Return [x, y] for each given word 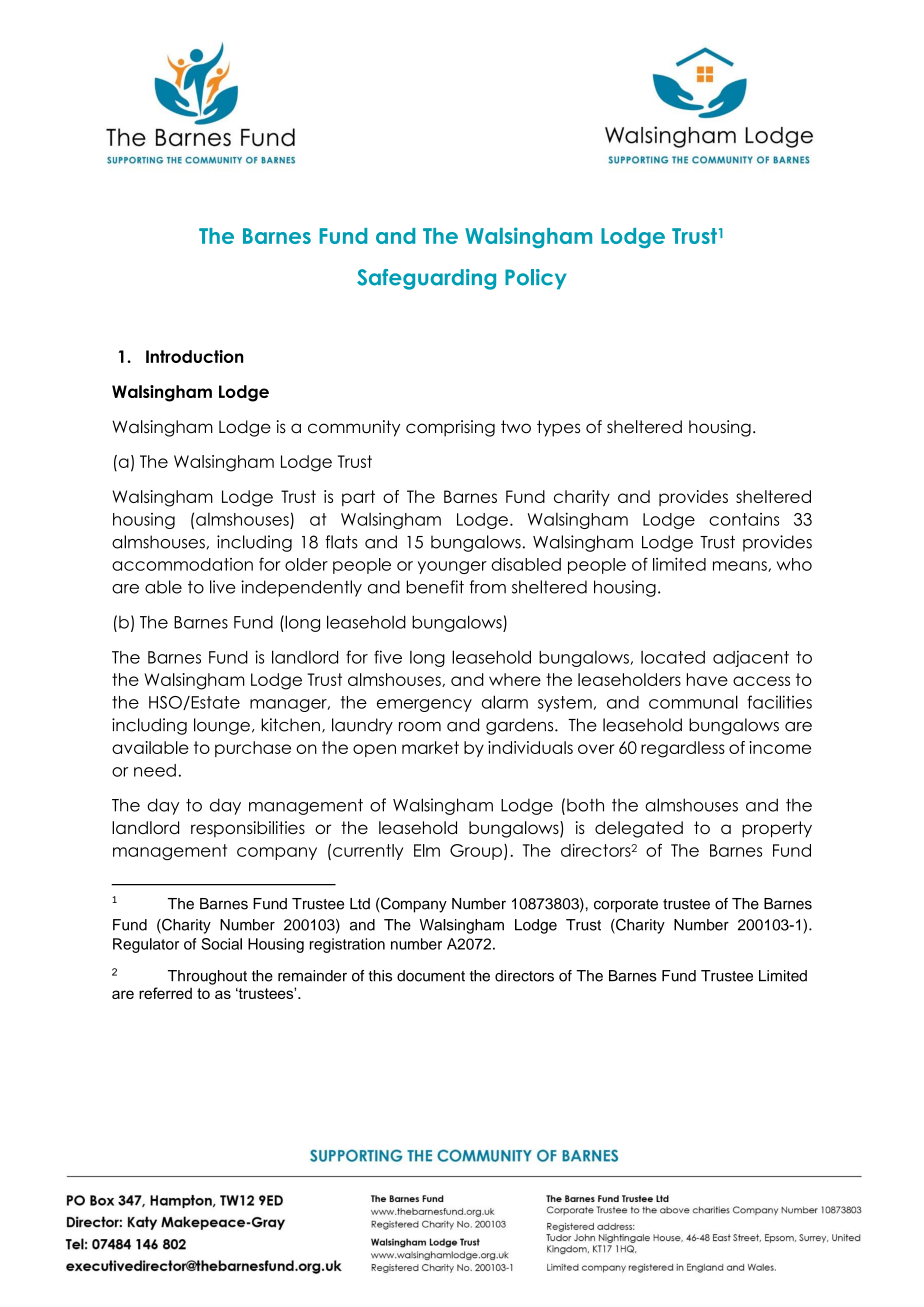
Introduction [194, 356]
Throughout [207, 977]
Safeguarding [426, 279]
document [431, 976]
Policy [536, 279]
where [515, 679]
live [223, 587]
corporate [626, 906]
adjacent [751, 658]
